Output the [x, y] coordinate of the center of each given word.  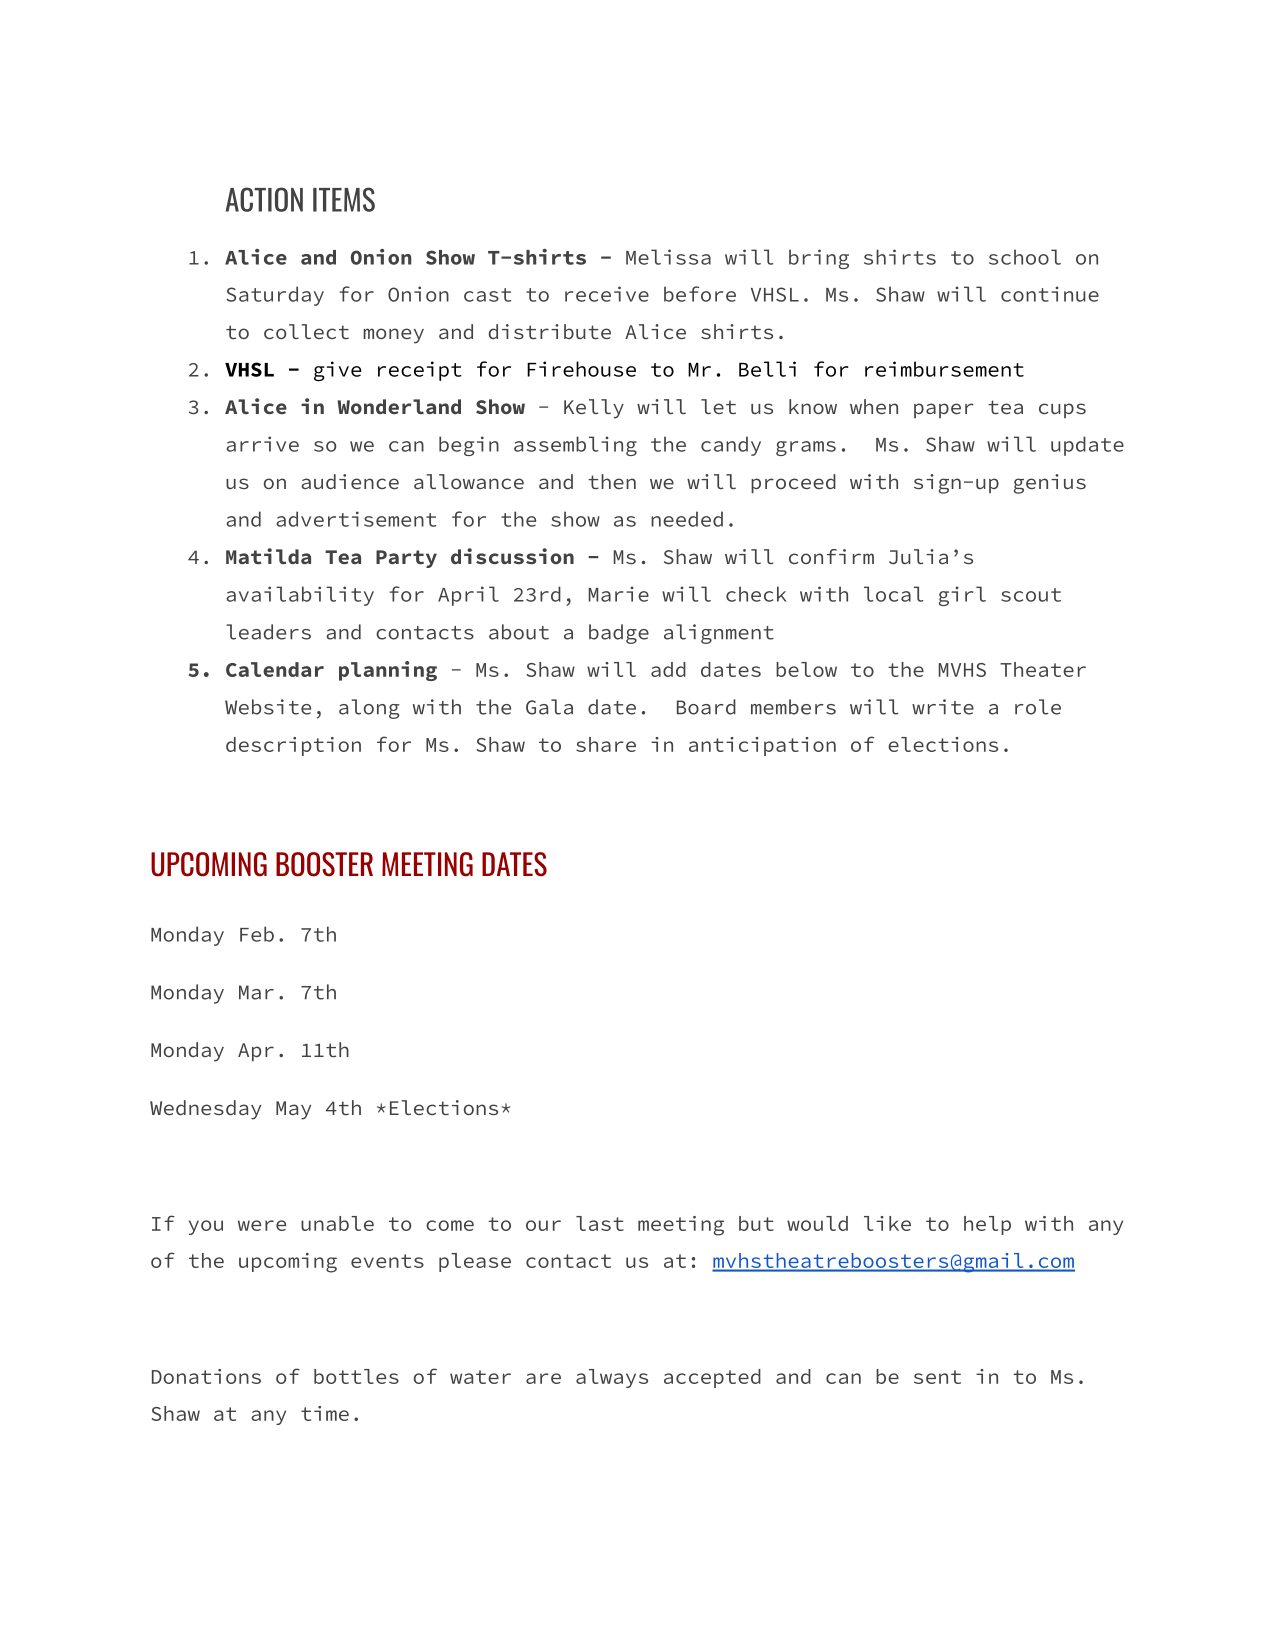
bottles [356, 1376]
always [612, 1378]
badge [619, 634]
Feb [257, 934]
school [1025, 257]
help [987, 1225]
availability [300, 596]
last [600, 1223]
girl [962, 596]
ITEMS [344, 199]
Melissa [668, 257]
